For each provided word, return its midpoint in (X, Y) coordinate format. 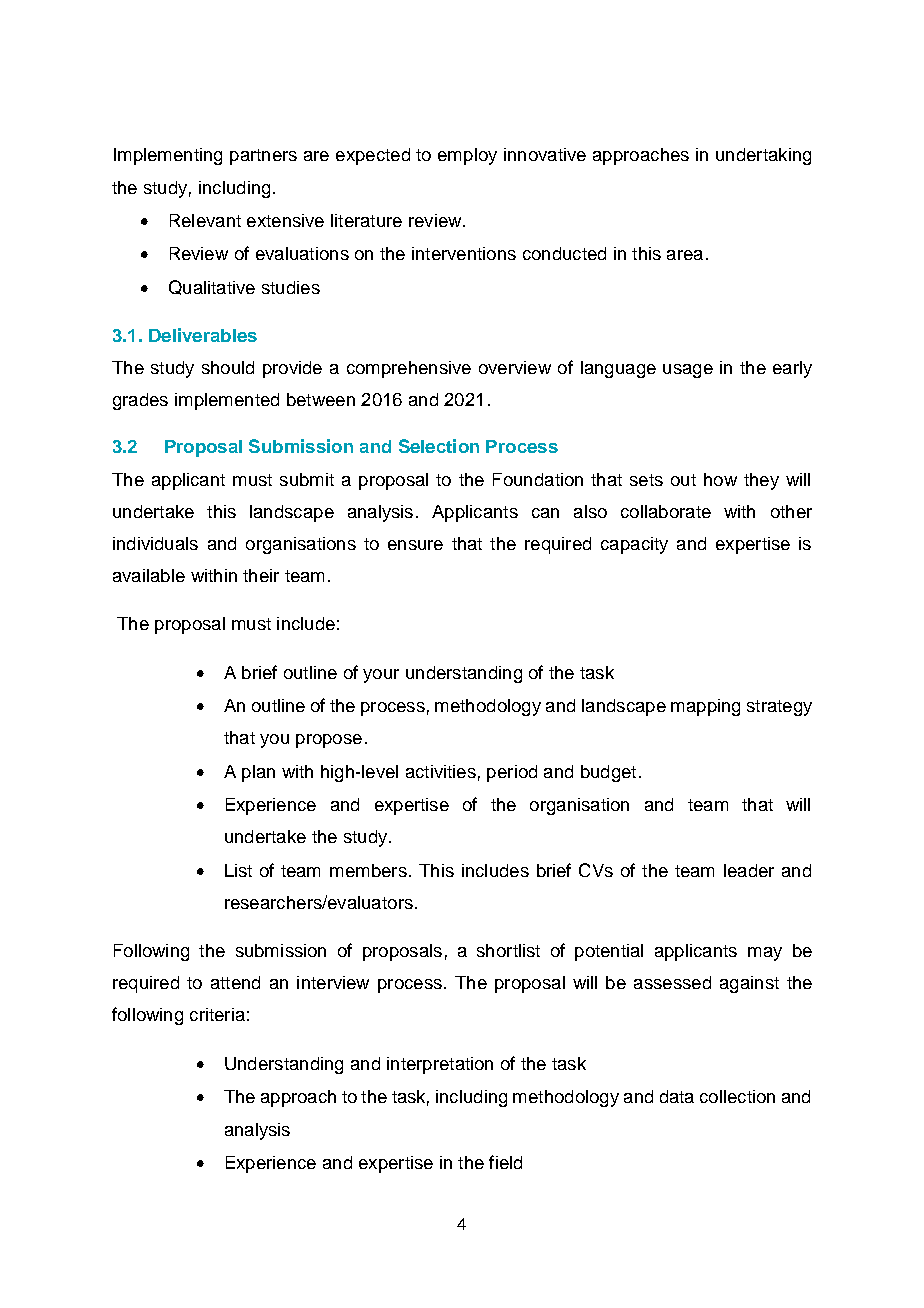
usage (688, 371)
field (505, 1162)
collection (737, 1096)
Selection (439, 446)
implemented (227, 401)
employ (467, 156)
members (368, 870)
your (381, 676)
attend (235, 982)
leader (749, 870)
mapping (705, 707)
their (261, 575)
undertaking (763, 156)
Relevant (205, 220)
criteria (217, 1014)
